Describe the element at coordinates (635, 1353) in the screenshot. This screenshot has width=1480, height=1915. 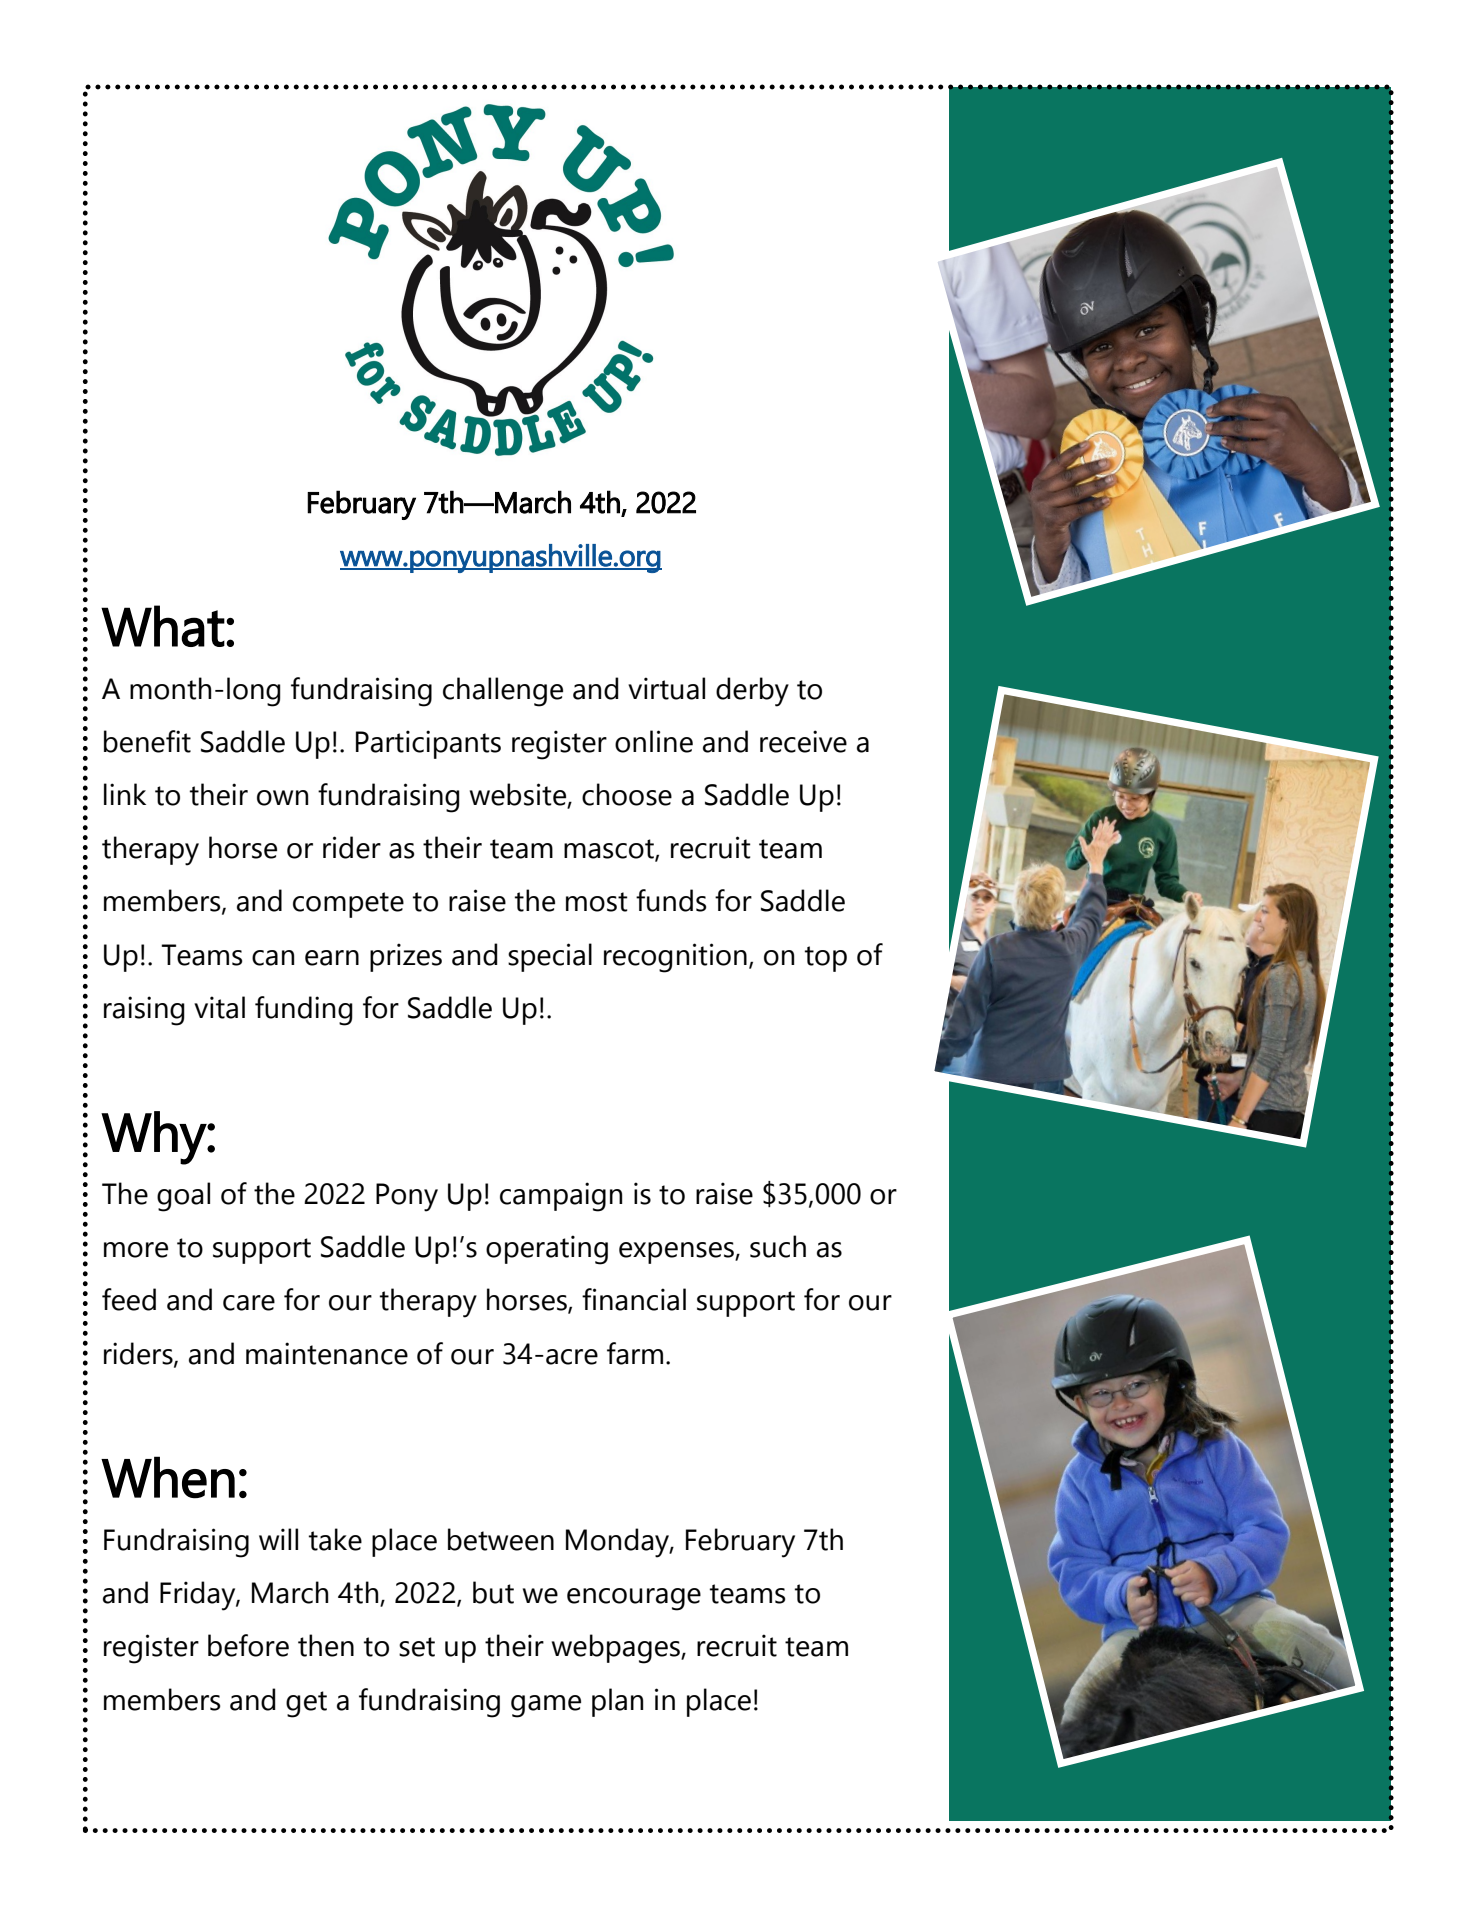
I see `farm` at that location.
